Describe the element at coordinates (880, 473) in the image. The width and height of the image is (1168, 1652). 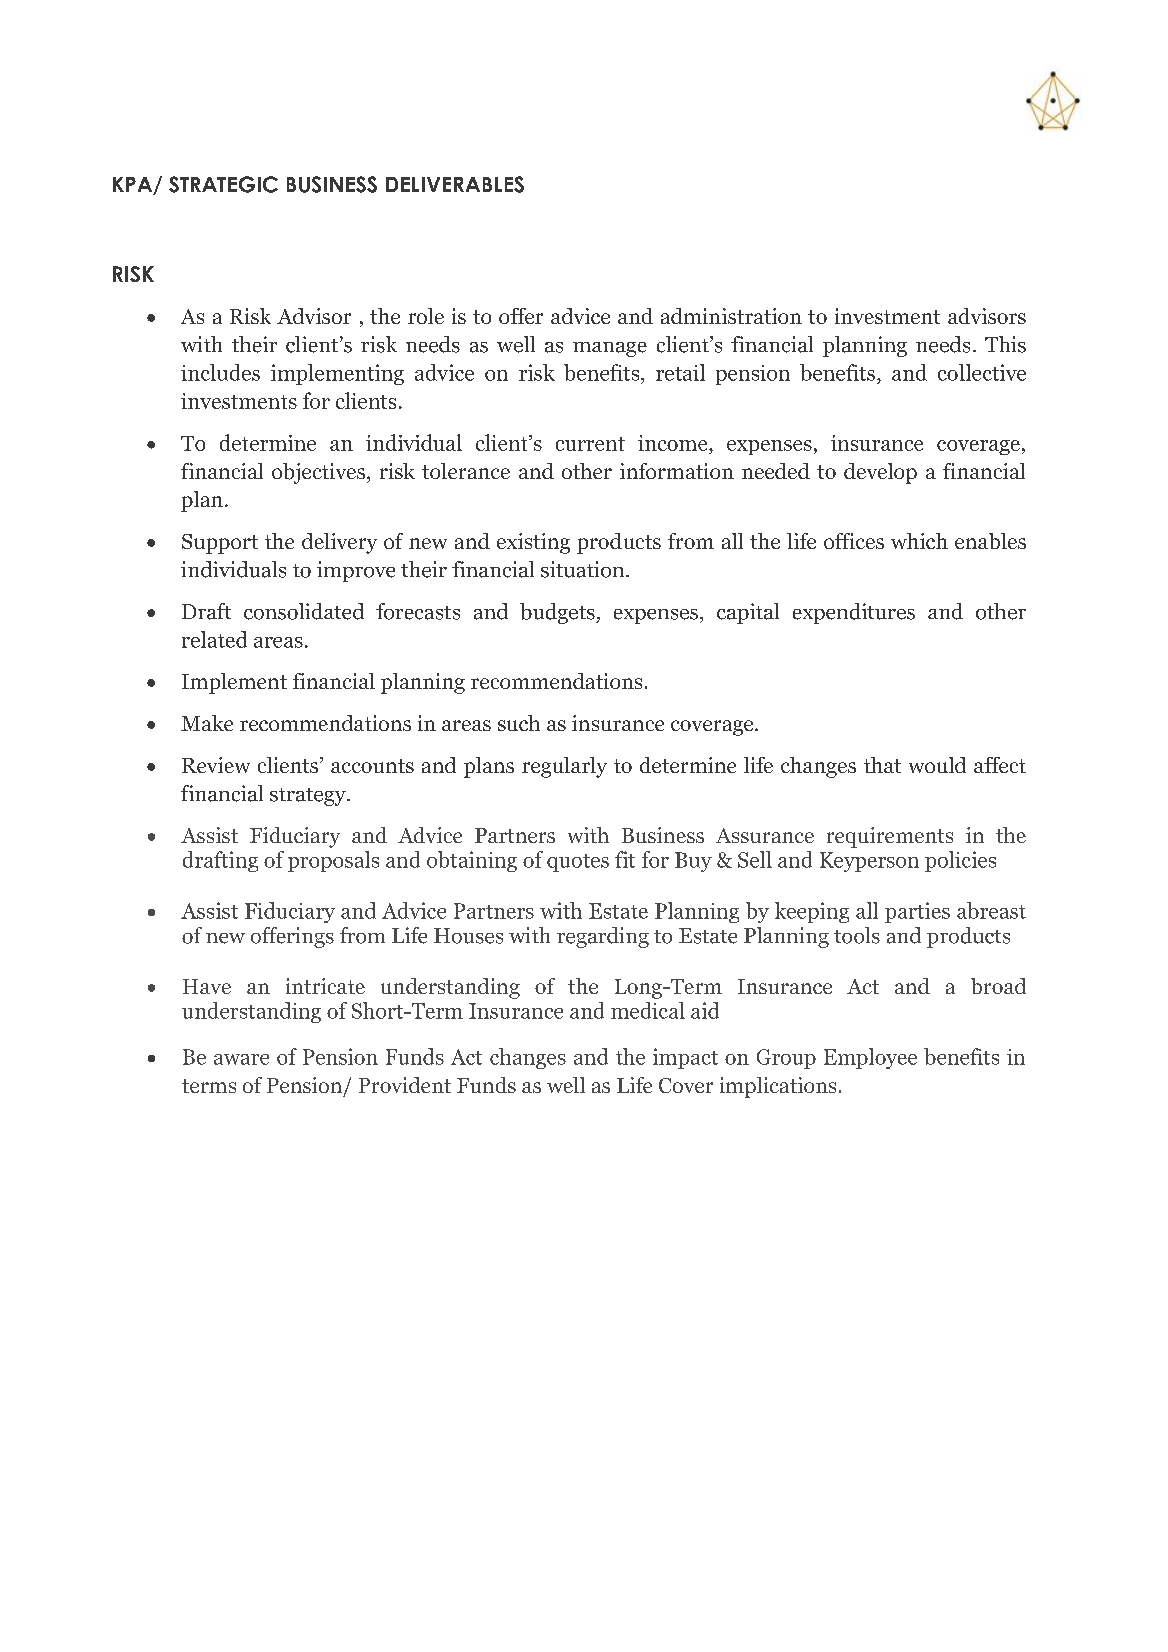
I see `develop` at that location.
